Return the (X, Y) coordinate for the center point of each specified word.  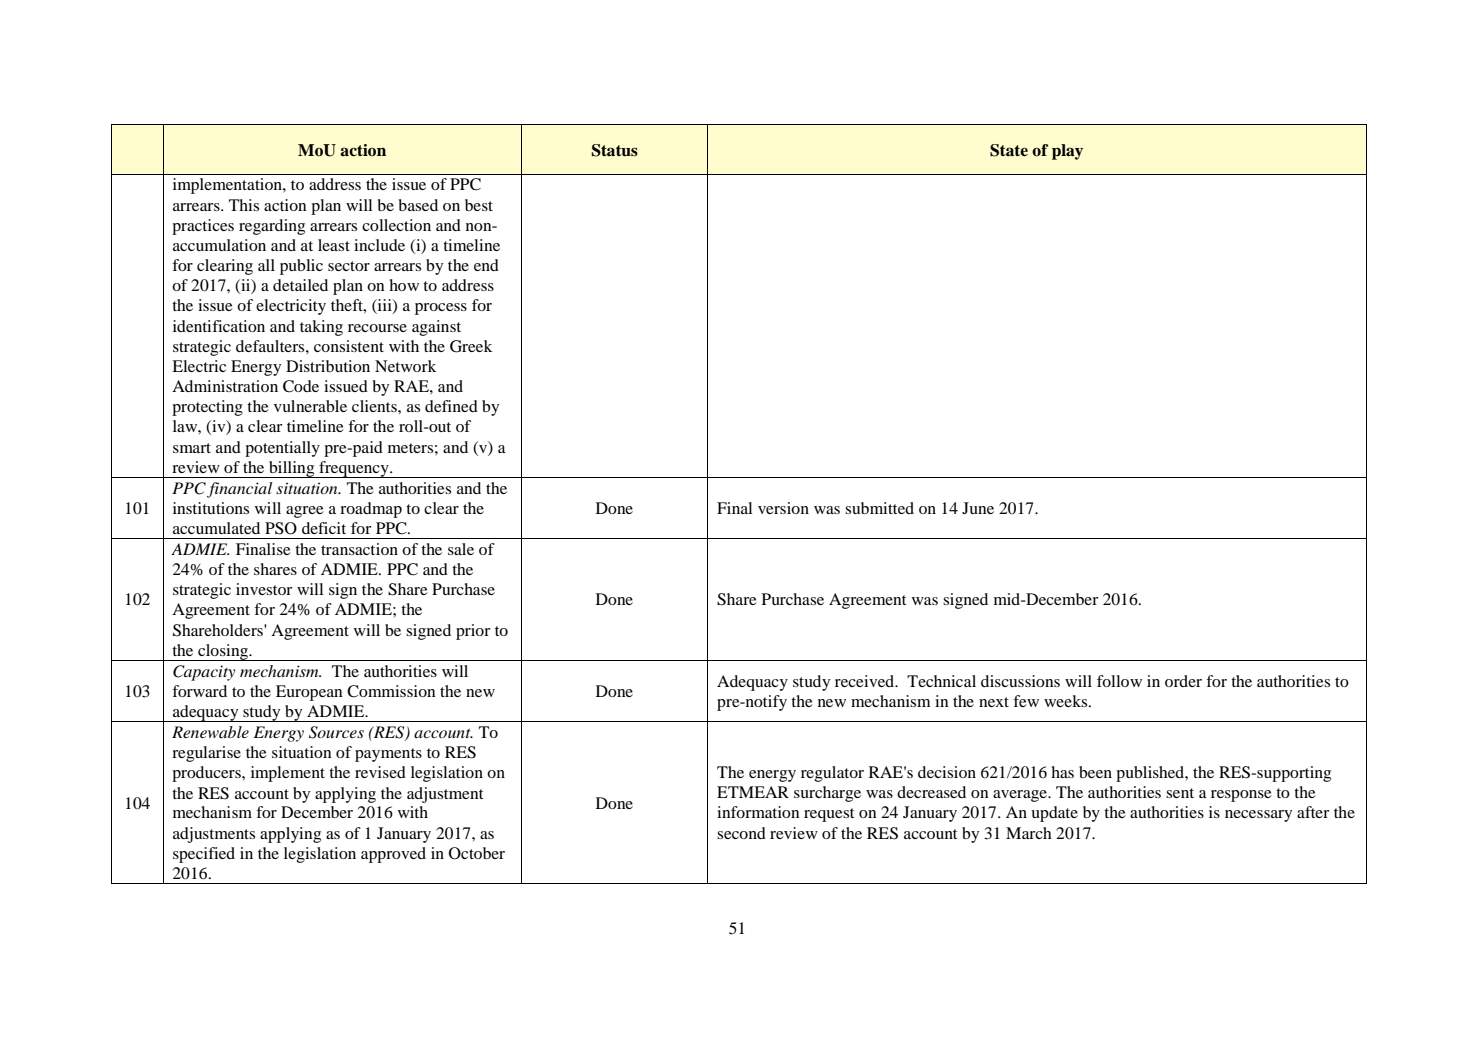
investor (264, 589)
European (309, 693)
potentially (282, 449)
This (244, 205)
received (866, 681)
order (1183, 681)
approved (393, 855)
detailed (300, 285)
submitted (879, 508)
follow (1119, 681)
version (783, 508)
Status (615, 150)
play (1067, 152)
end (486, 265)
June (978, 508)
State (1009, 150)
